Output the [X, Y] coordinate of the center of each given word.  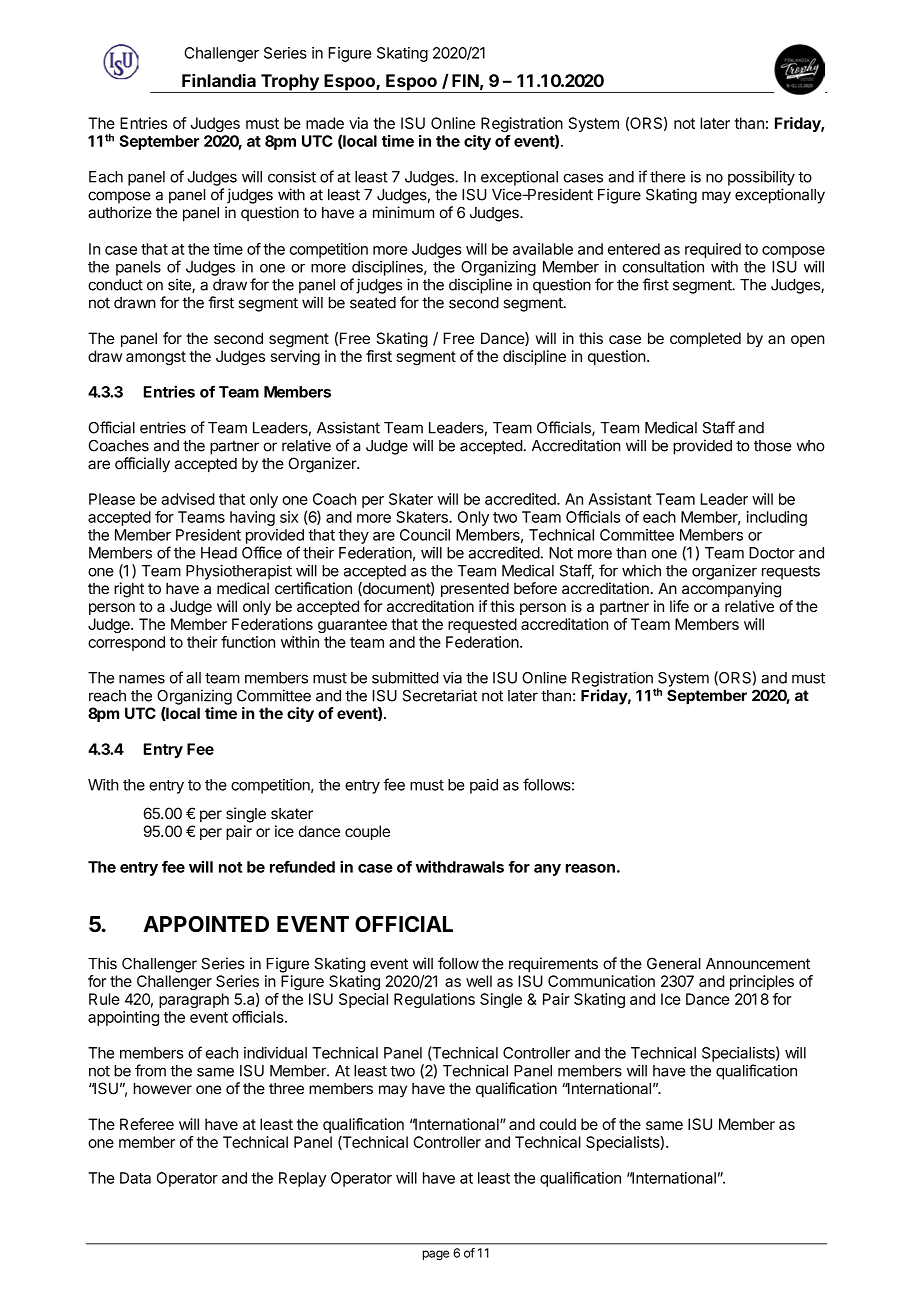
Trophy [290, 83]
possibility [761, 178]
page [436, 1255]
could [557, 1124]
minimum [403, 212]
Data [135, 1178]
